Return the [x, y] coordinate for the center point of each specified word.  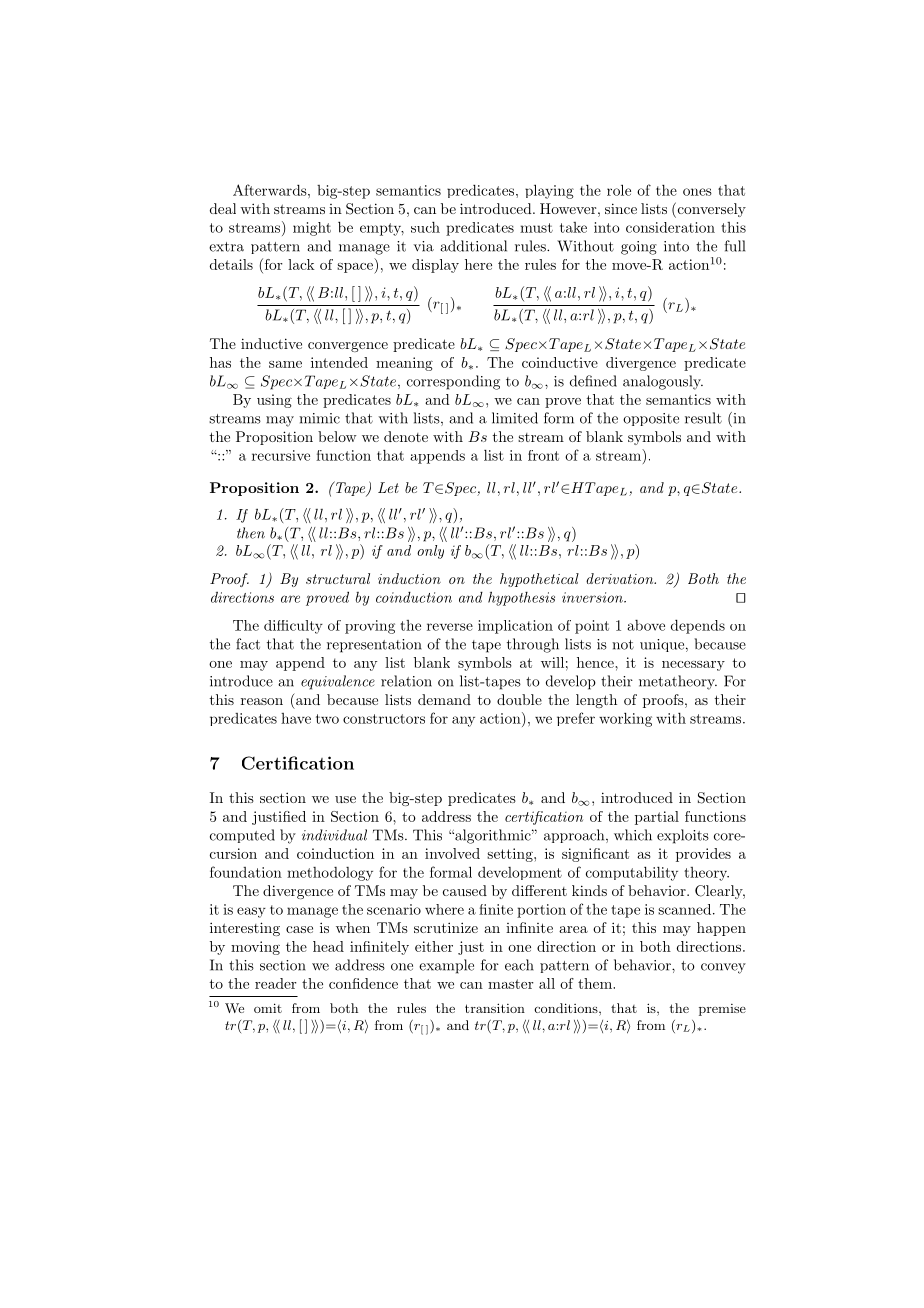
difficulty [293, 627]
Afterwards [271, 190]
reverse [450, 627]
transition [495, 1008]
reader [276, 983]
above [646, 625]
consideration [670, 227]
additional [473, 246]
